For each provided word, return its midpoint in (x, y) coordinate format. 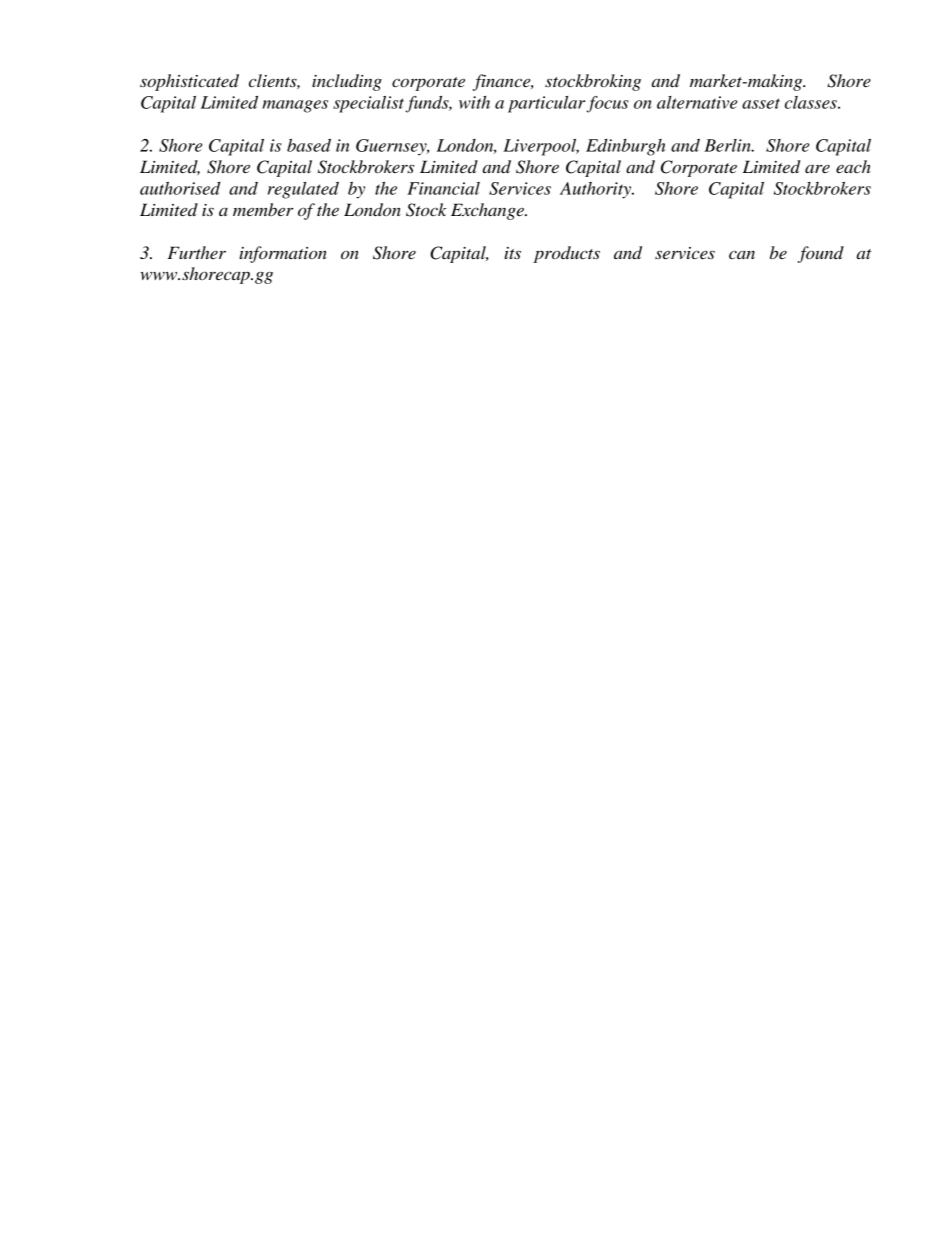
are (817, 169)
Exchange (488, 211)
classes (812, 102)
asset (761, 103)
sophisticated (189, 82)
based (309, 145)
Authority (596, 190)
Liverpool (541, 147)
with (474, 102)
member (263, 209)
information (283, 254)
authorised (180, 188)
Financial (443, 188)
